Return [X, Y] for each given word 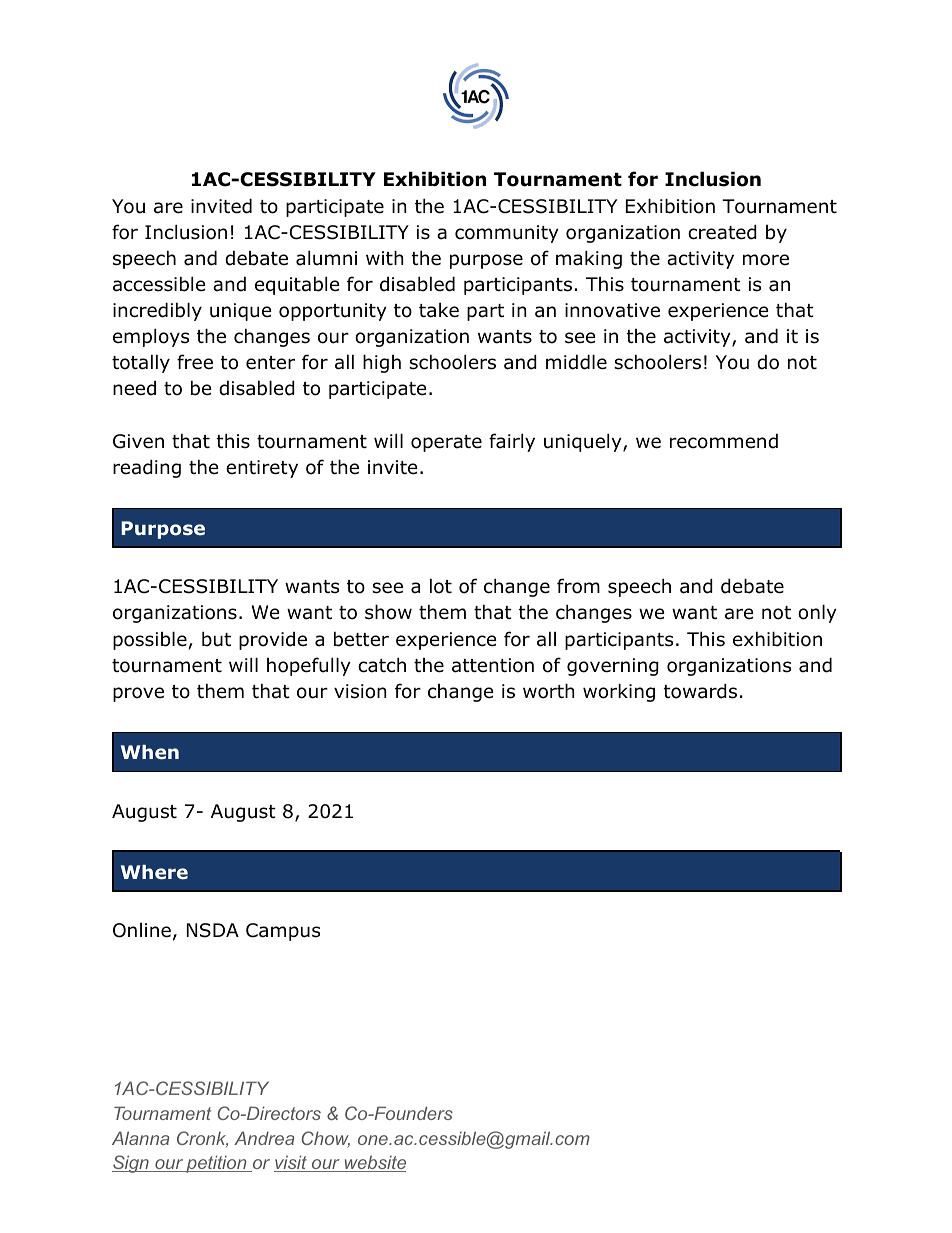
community [507, 234]
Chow [326, 1139]
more [766, 260]
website [374, 1163]
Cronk [202, 1139]
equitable [297, 285]
